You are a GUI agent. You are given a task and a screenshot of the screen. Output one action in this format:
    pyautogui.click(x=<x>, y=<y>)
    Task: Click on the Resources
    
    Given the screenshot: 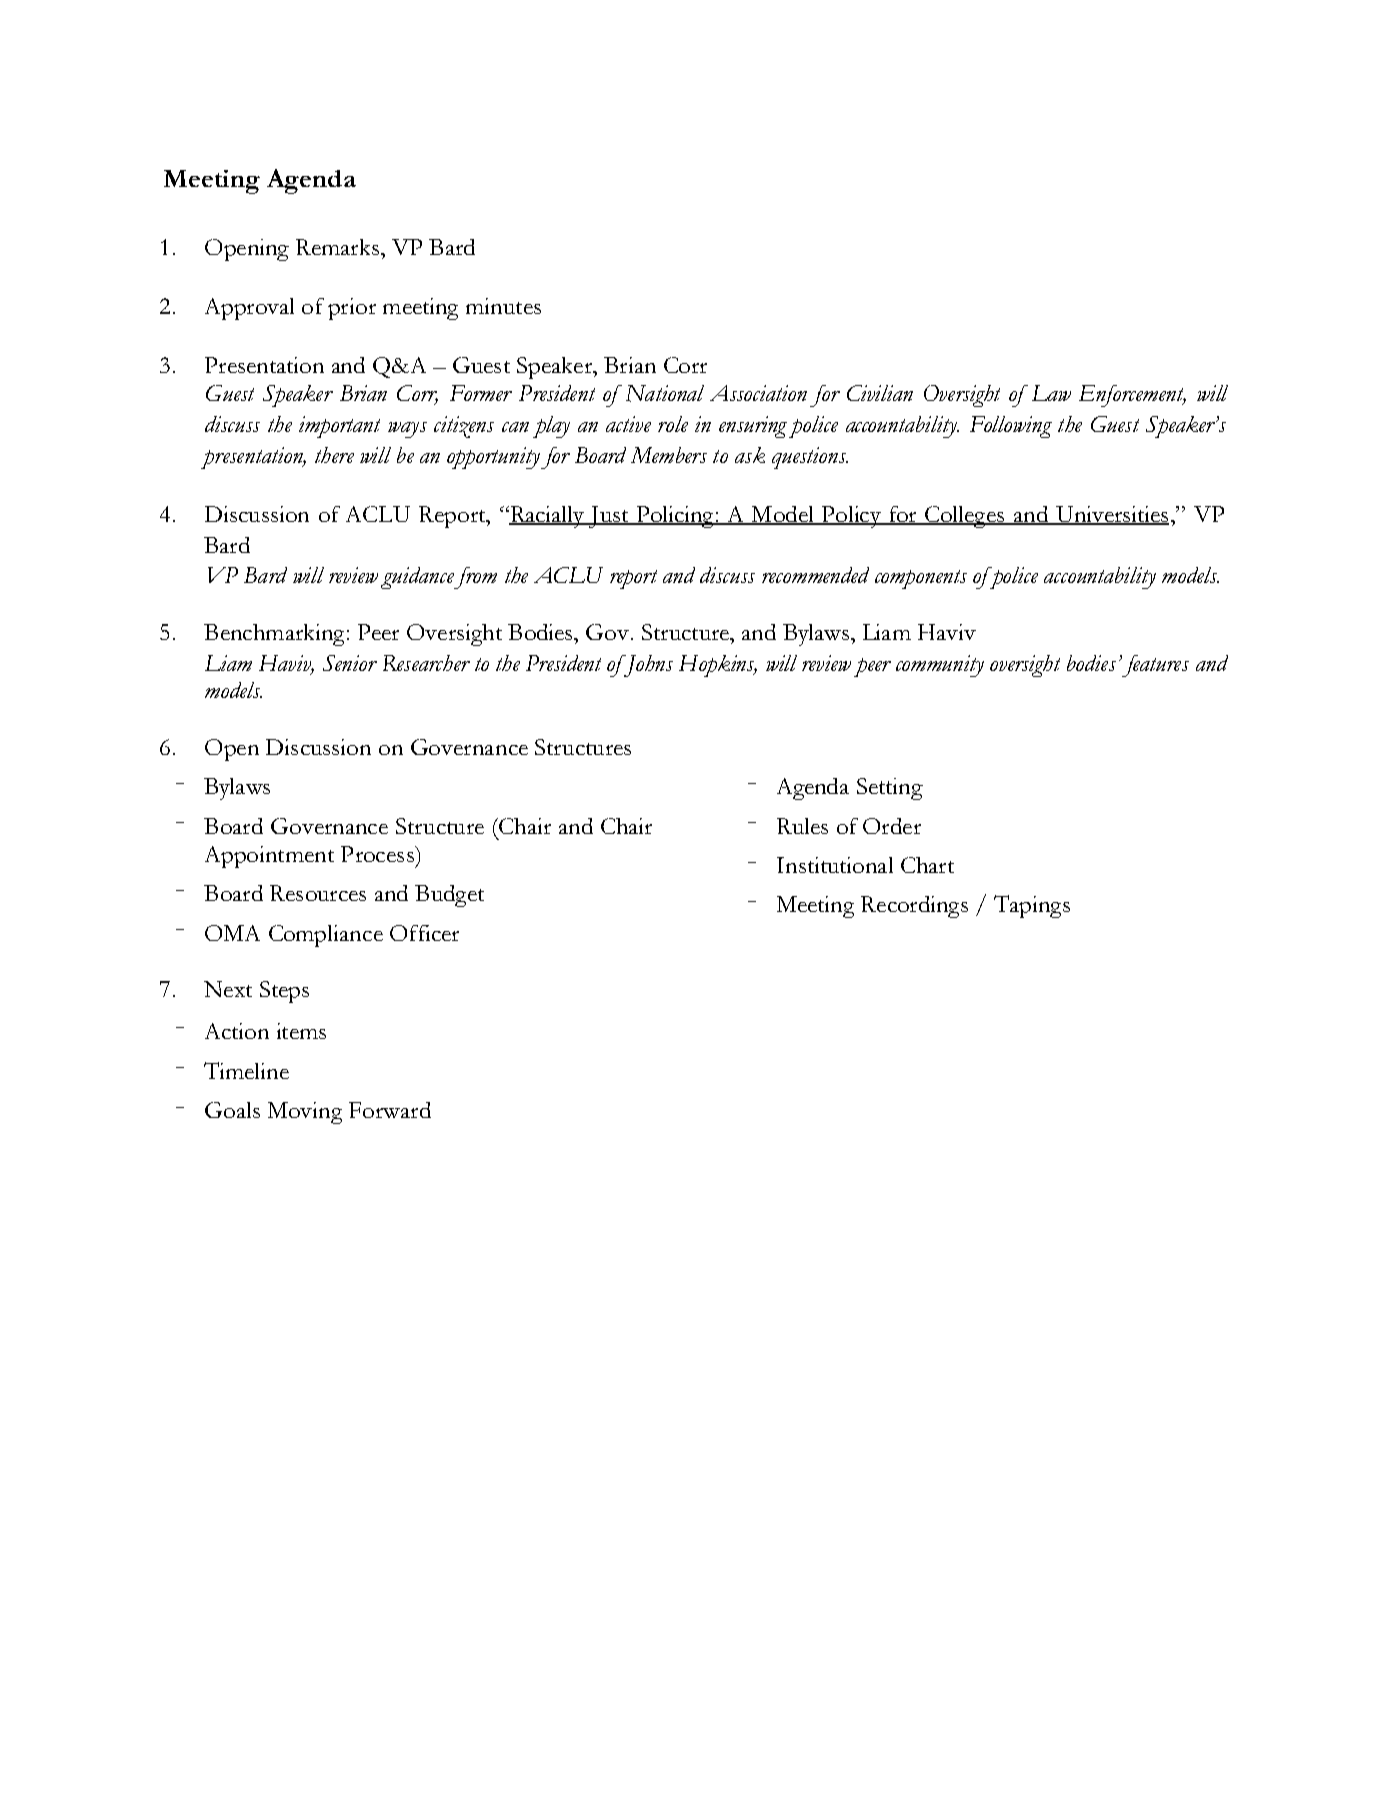 What is the action you would take?
    pyautogui.click(x=318, y=893)
